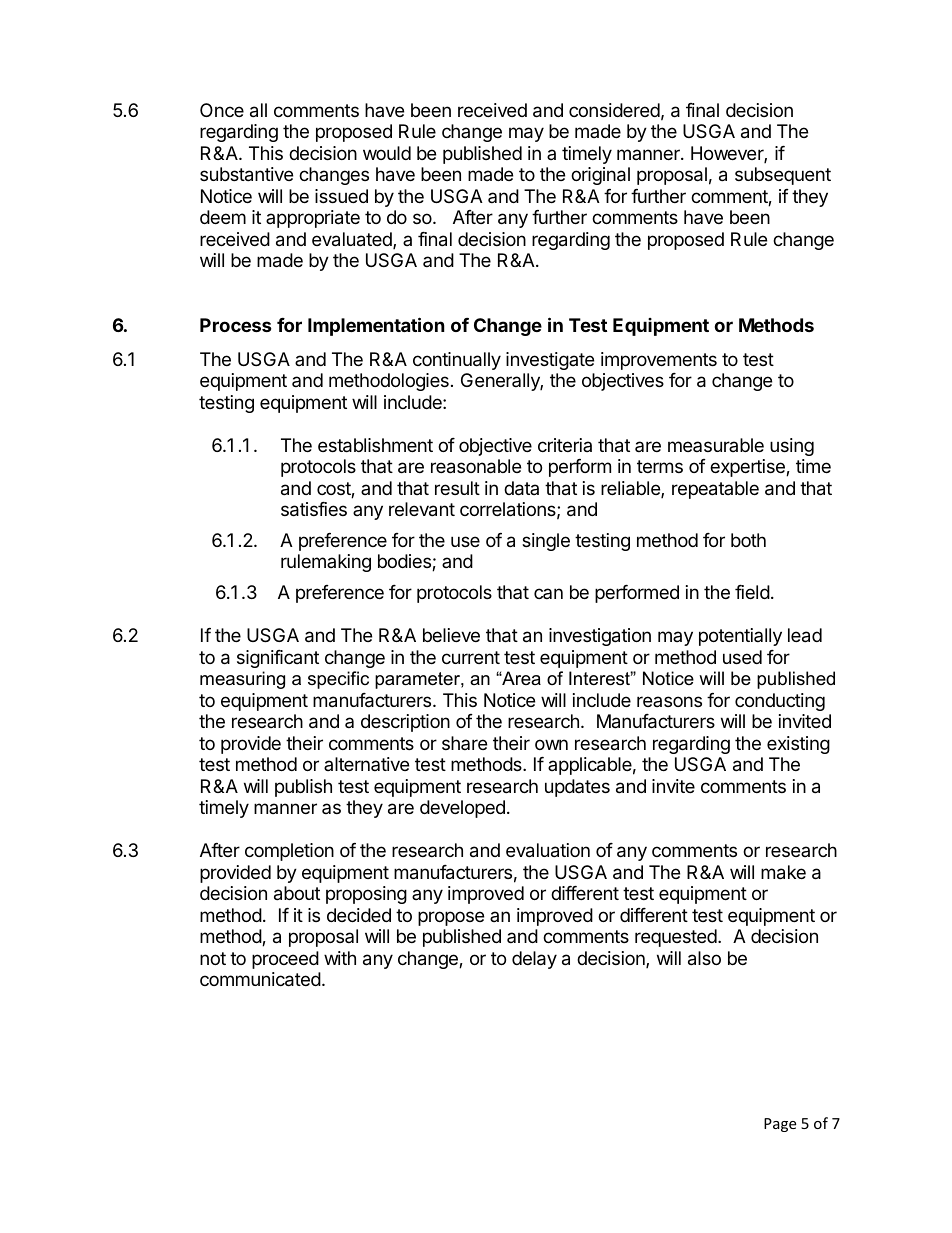 The width and height of the screenshot is (952, 1233). Describe the element at coordinates (260, 979) in the screenshot. I see `communicated` at that location.
